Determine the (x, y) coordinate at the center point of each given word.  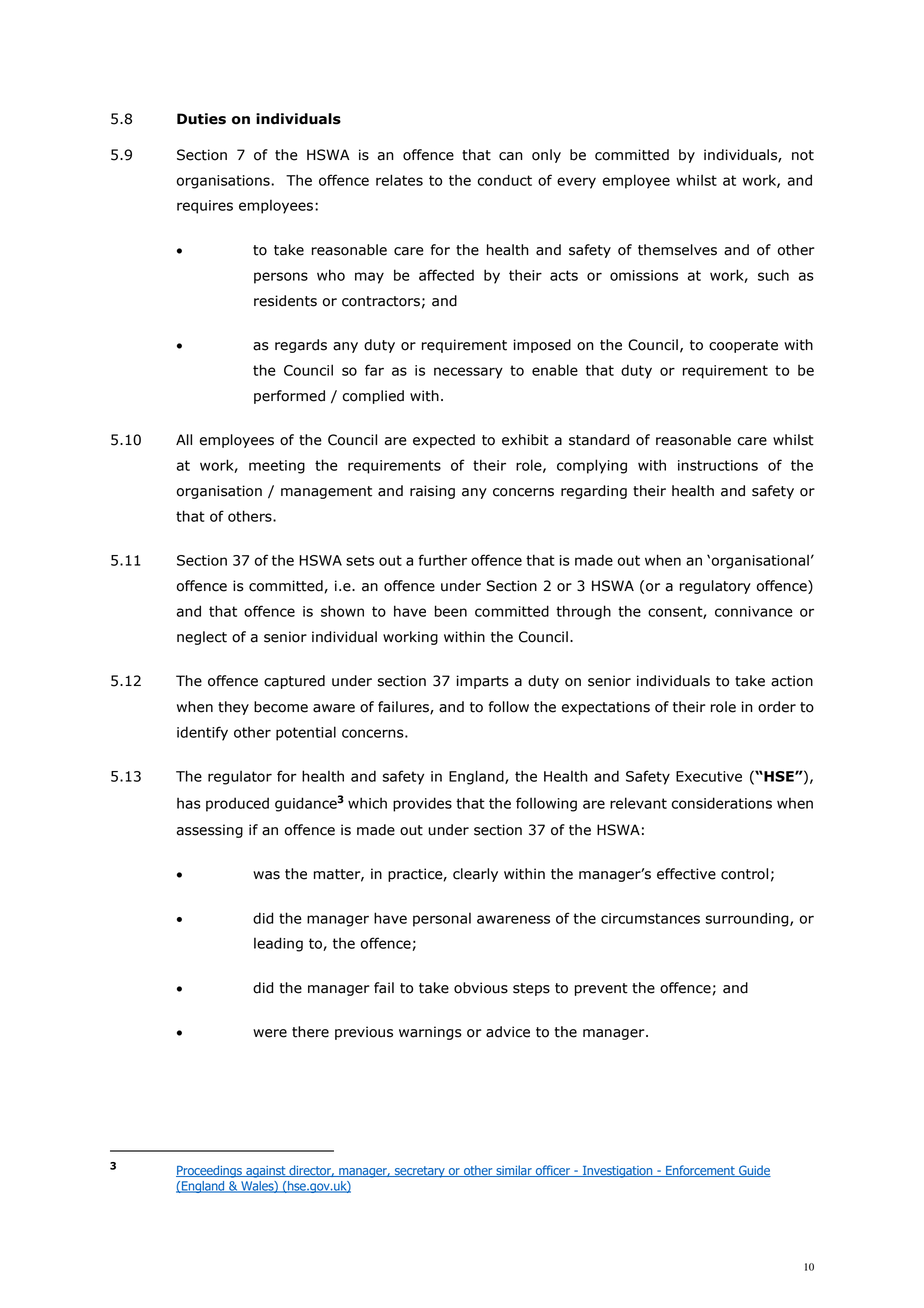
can (511, 156)
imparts (482, 682)
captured (294, 682)
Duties (201, 119)
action (792, 681)
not (803, 155)
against (266, 1172)
